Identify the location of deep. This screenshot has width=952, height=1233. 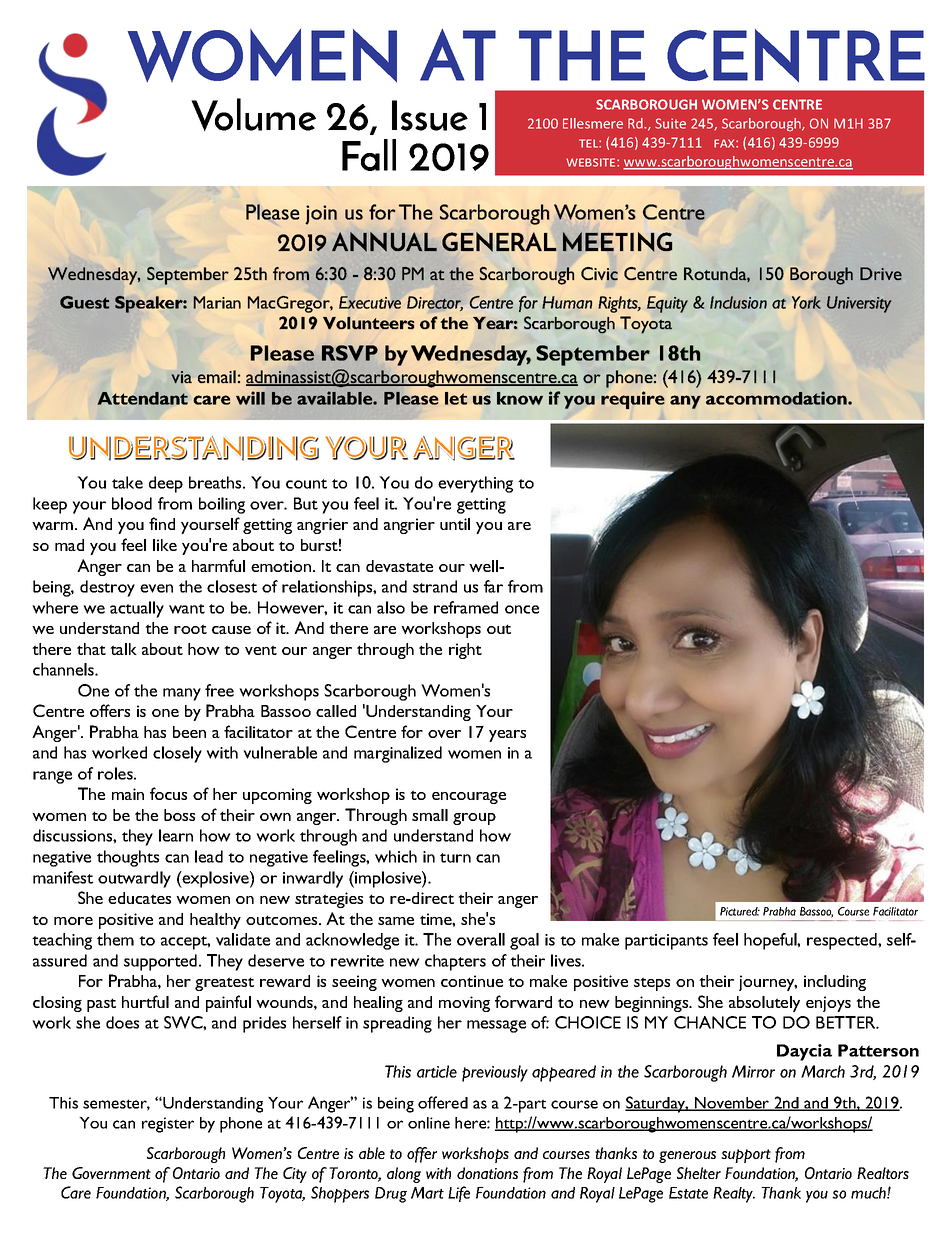
(166, 484).
